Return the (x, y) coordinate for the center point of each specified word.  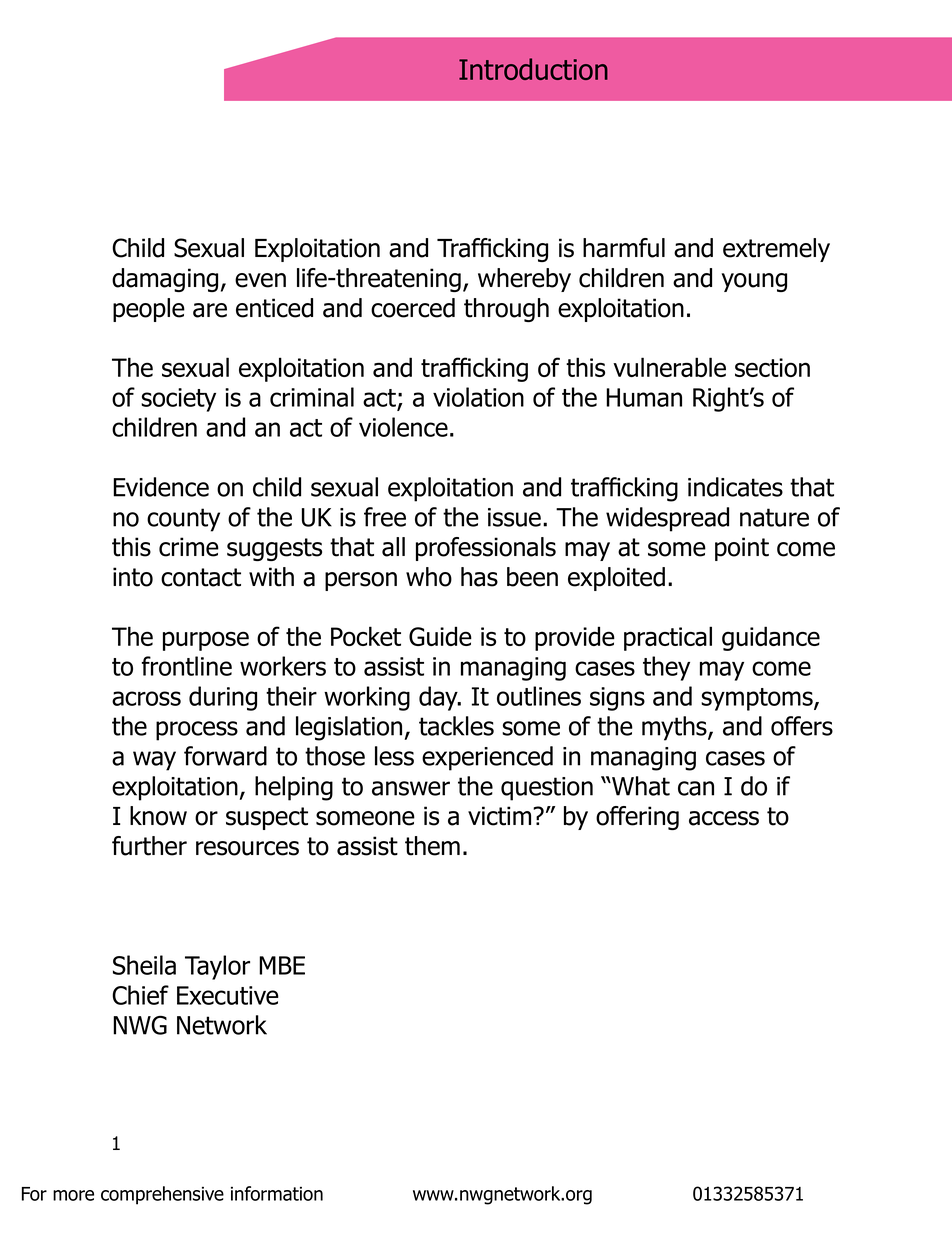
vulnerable (669, 367)
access (724, 818)
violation (478, 397)
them (432, 846)
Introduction (533, 69)
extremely (776, 250)
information (277, 1193)
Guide (440, 636)
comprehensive (162, 1195)
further (149, 846)
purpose (206, 641)
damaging (165, 280)
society (178, 400)
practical (668, 638)
